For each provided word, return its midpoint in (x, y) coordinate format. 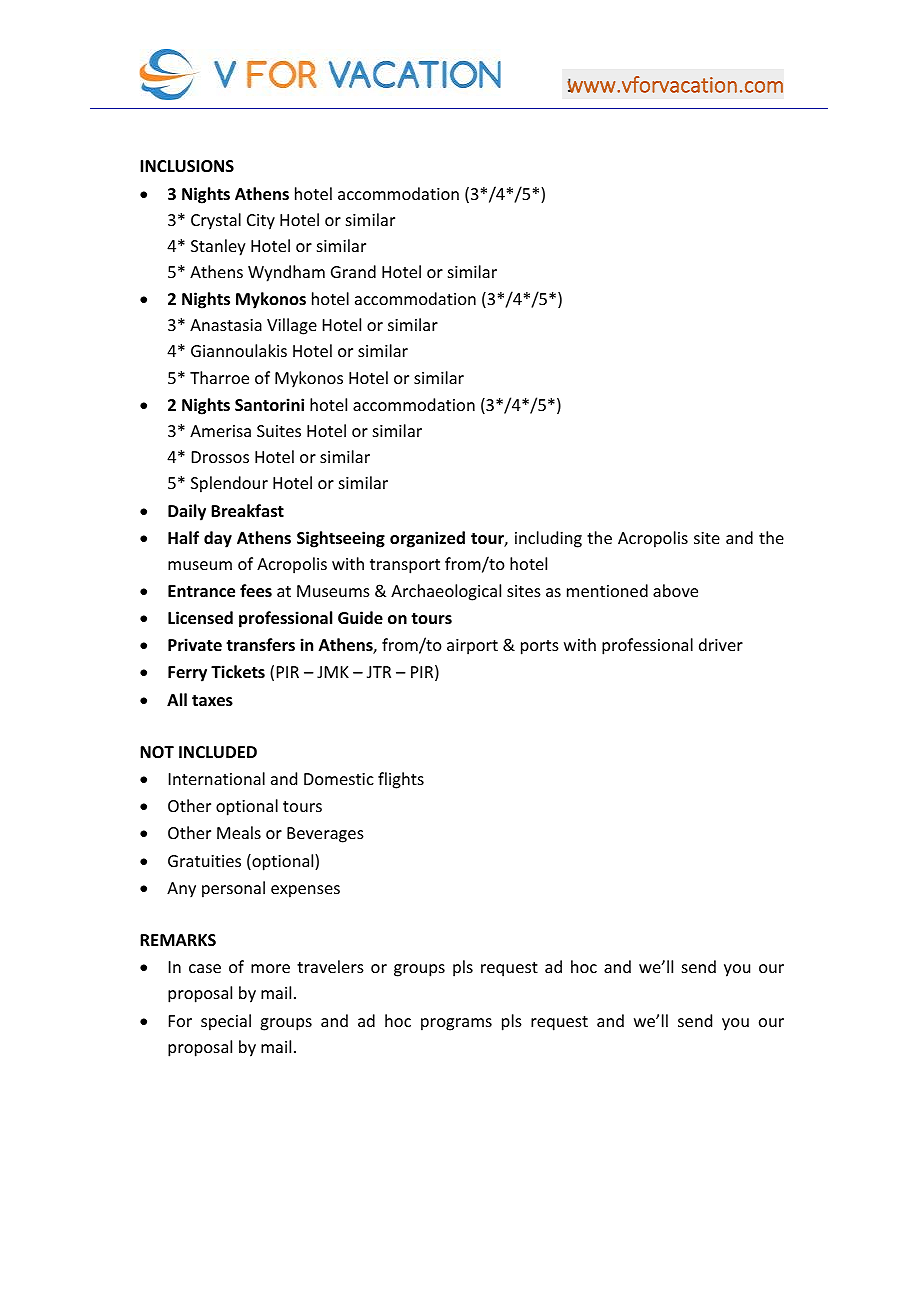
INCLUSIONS (187, 166)
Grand (353, 271)
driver (721, 644)
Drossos (220, 457)
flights (401, 780)
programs (456, 1024)
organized (427, 539)
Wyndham (286, 273)
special (226, 1022)
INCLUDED (218, 752)
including (548, 539)
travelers (330, 966)
